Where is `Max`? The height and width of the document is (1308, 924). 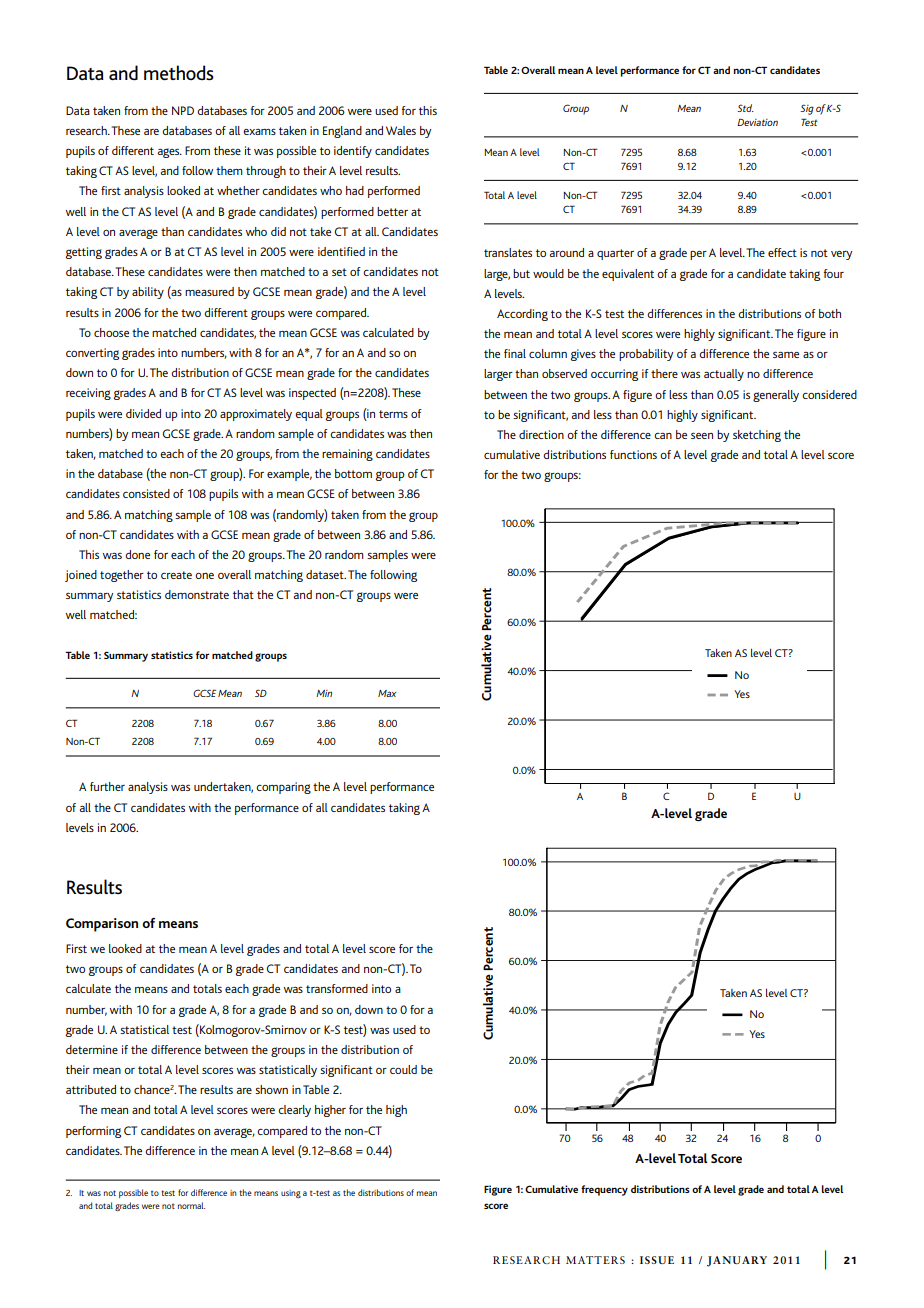
Max is located at coordinates (387, 693).
